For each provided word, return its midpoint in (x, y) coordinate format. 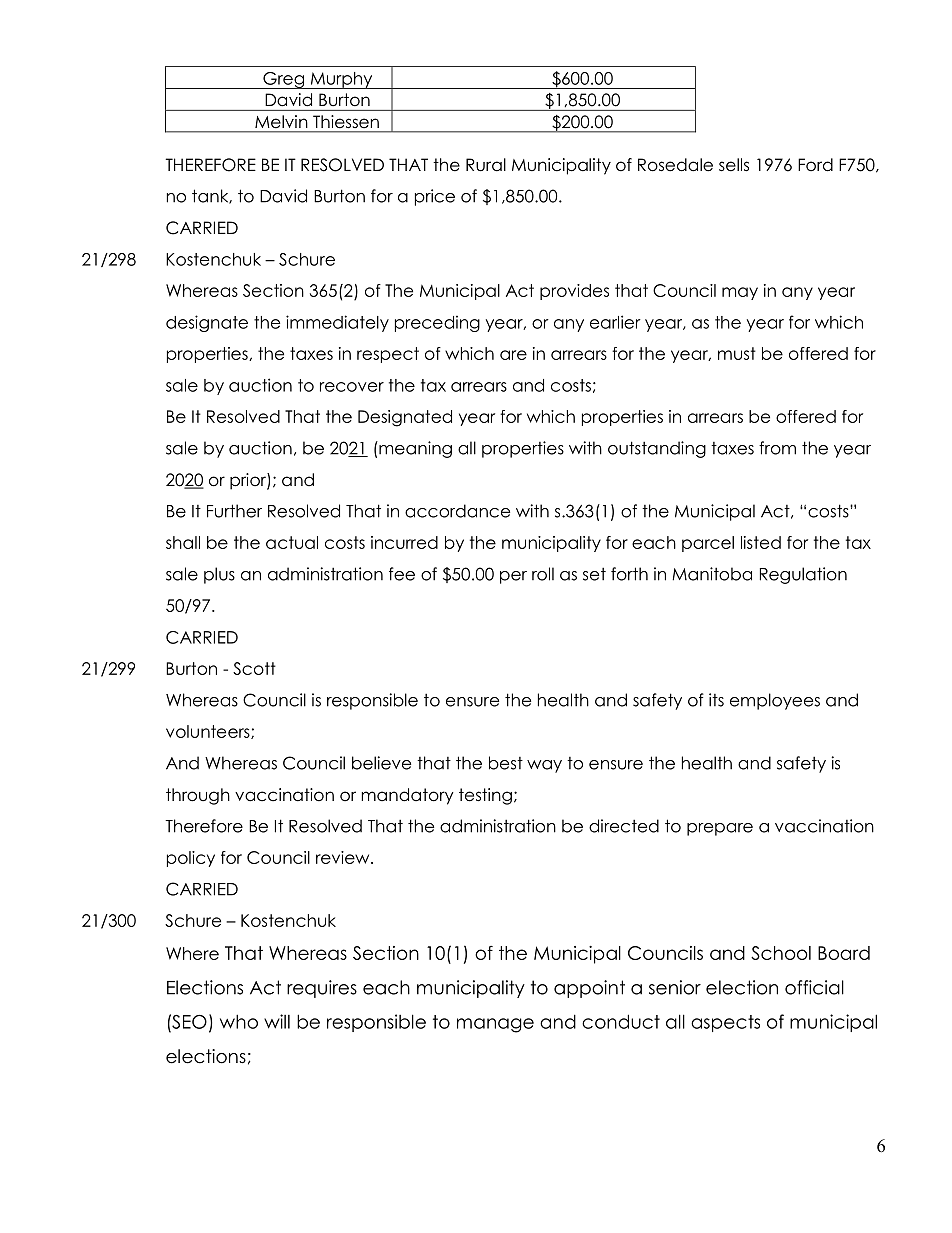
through (198, 796)
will (277, 1021)
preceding (437, 323)
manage (495, 1025)
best (506, 763)
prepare (720, 829)
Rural (486, 165)
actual (292, 542)
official (814, 987)
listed (761, 542)
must (737, 353)
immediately (337, 323)
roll (543, 574)
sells (734, 165)
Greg (284, 80)
